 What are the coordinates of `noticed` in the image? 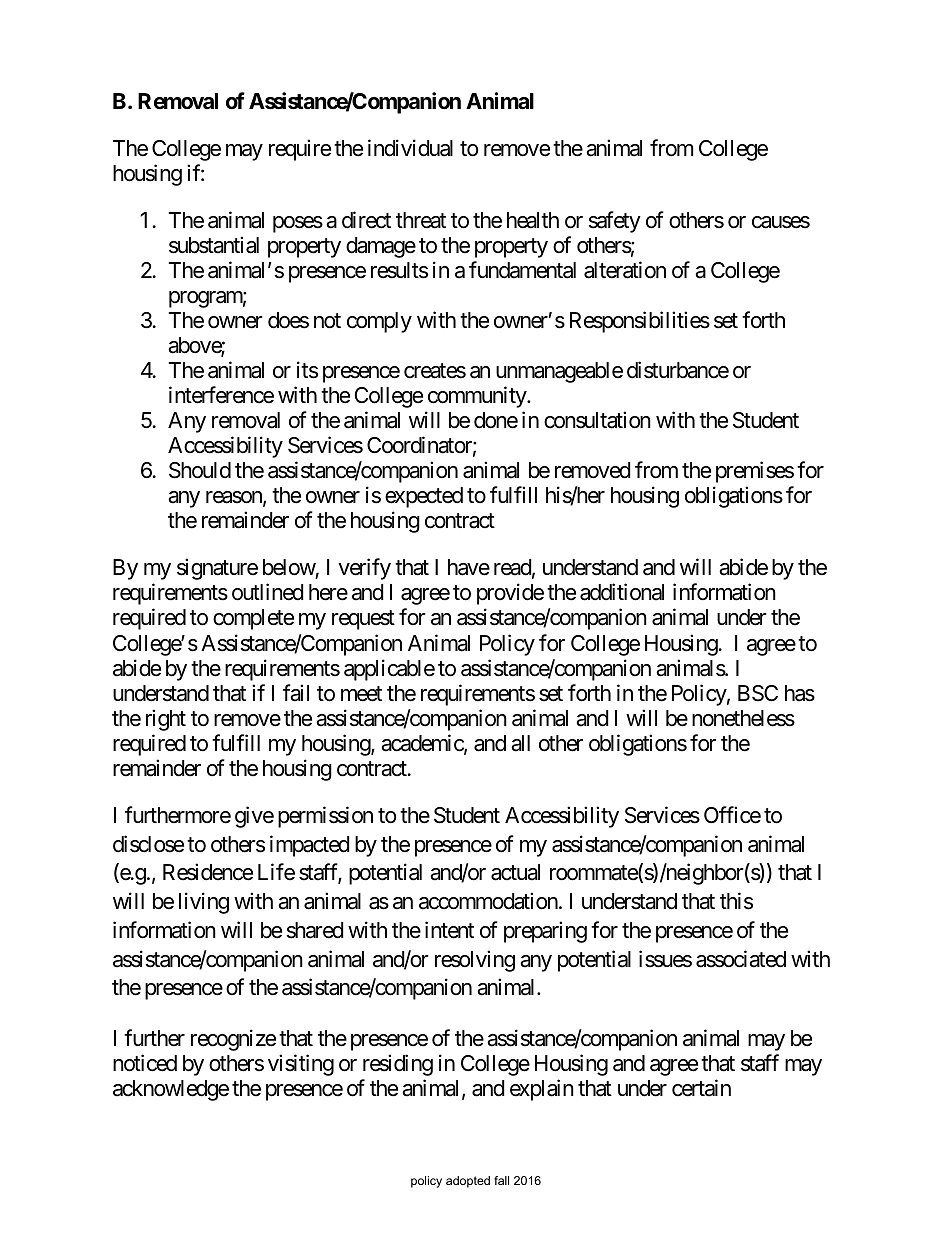 It's located at (145, 1063).
